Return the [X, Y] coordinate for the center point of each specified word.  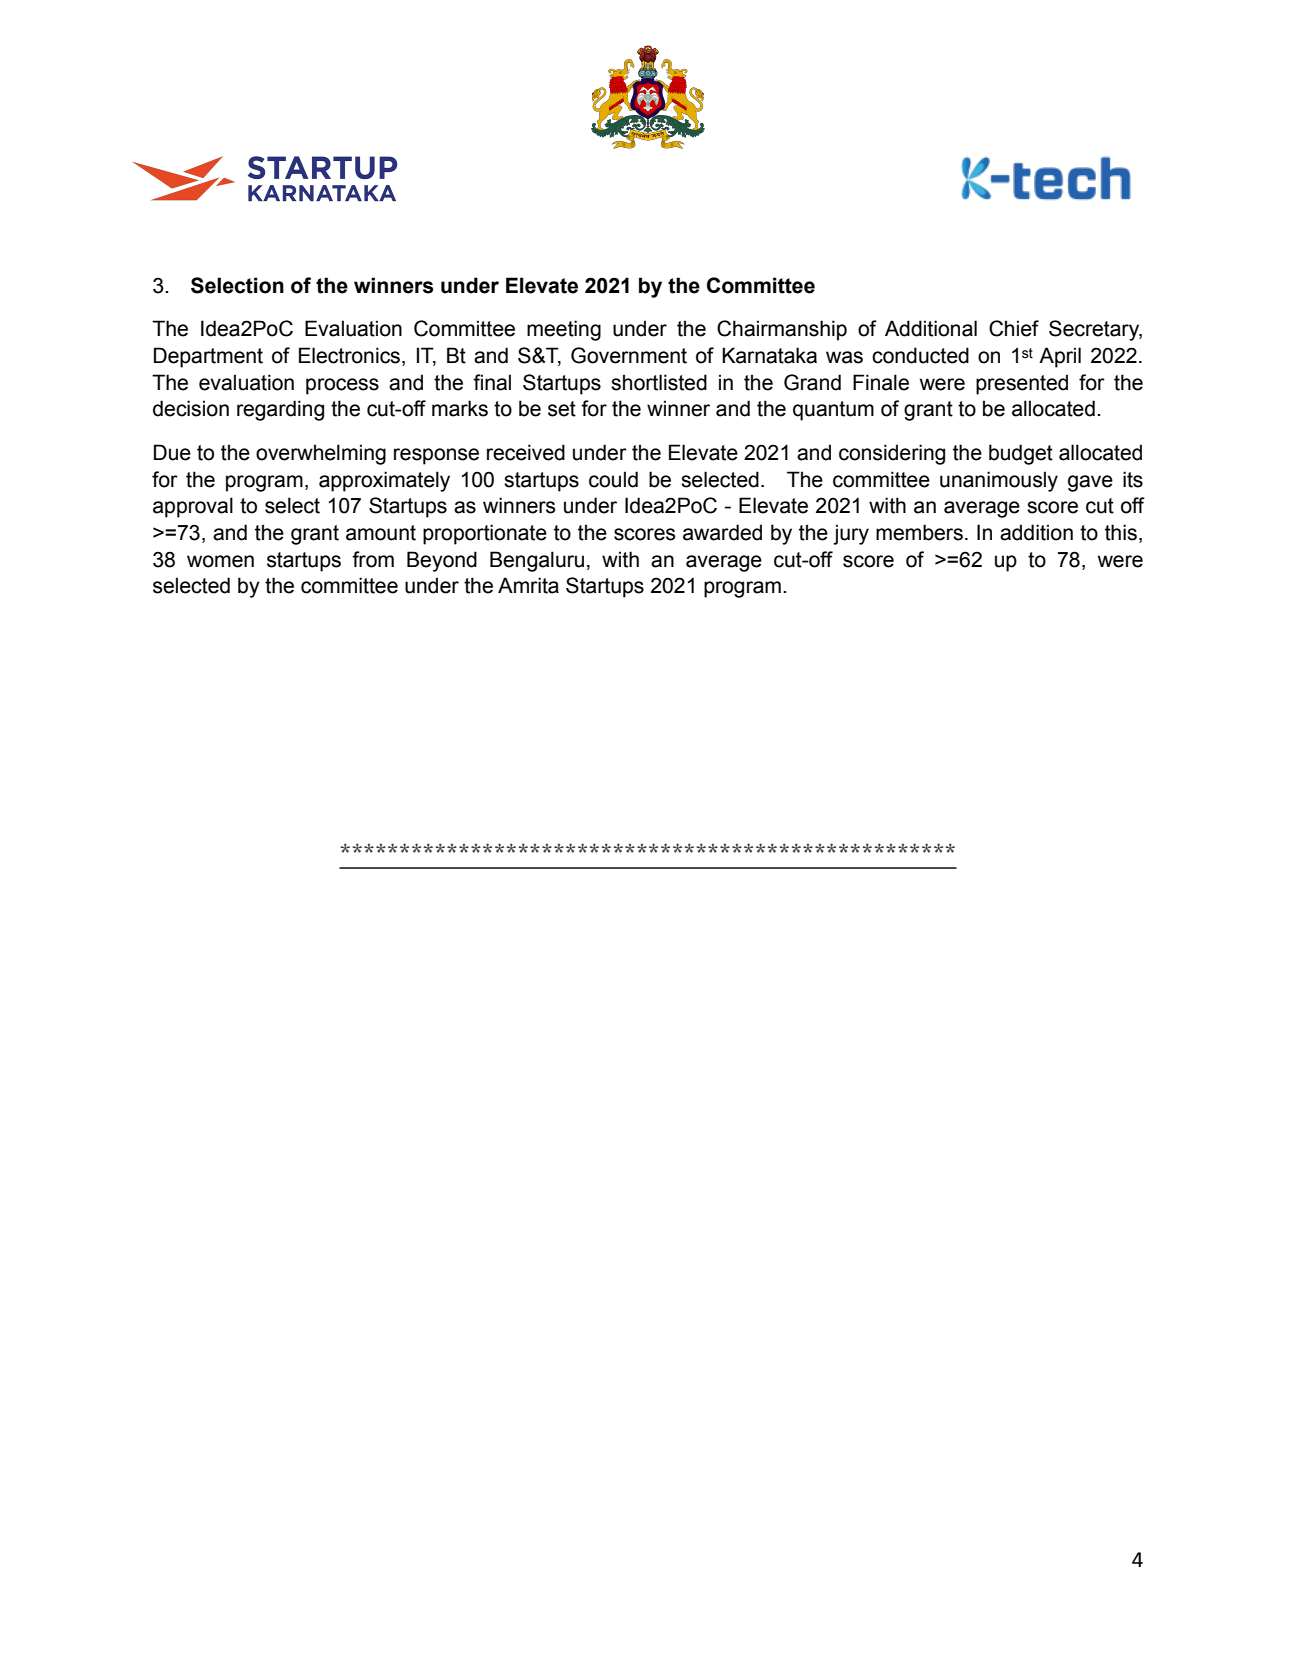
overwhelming [321, 454]
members [919, 532]
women [220, 561]
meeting [564, 330]
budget [1021, 454]
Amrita [528, 585]
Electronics [351, 356]
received [526, 452]
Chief [1014, 328]
